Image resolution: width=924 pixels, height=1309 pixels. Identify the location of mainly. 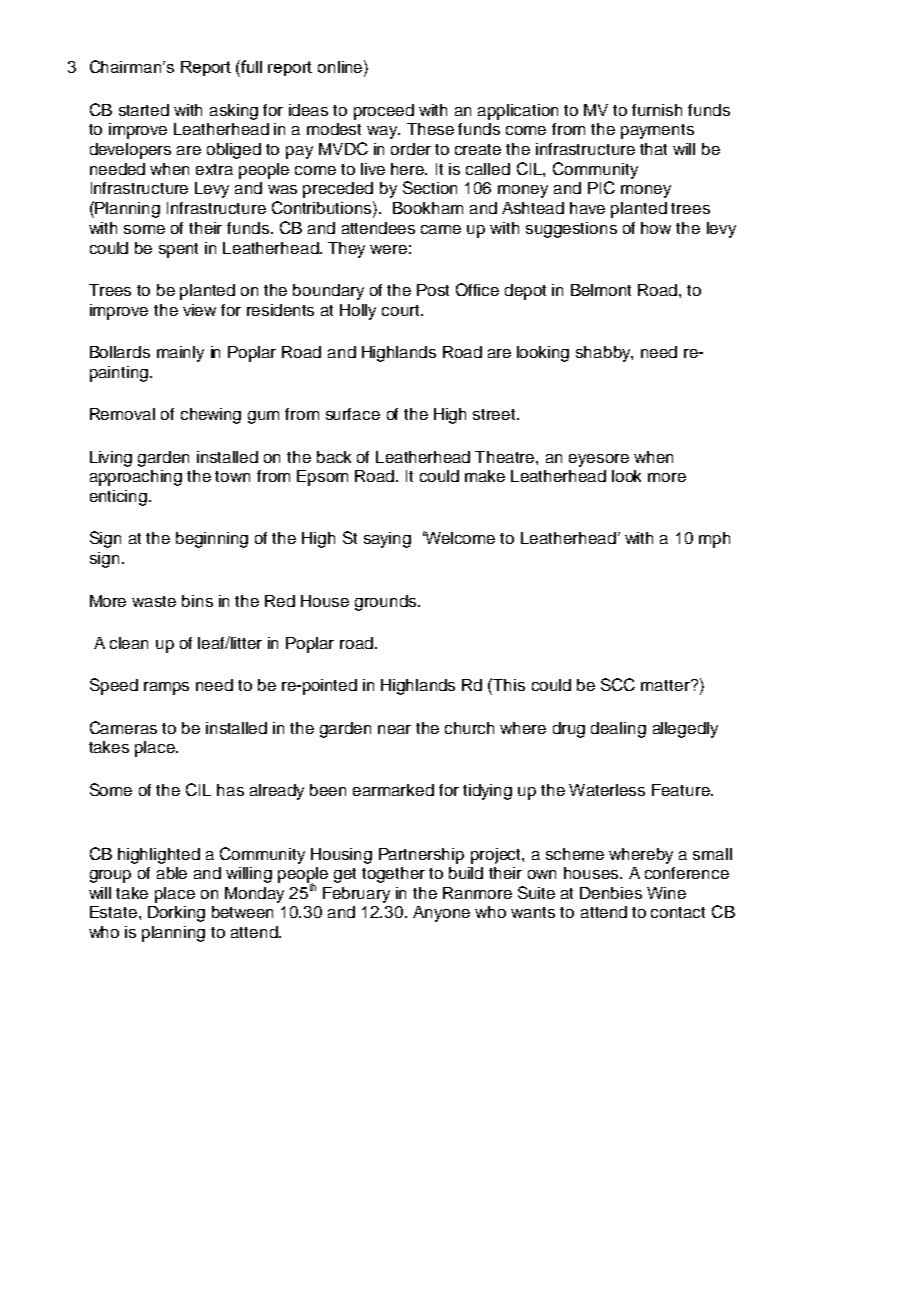
(180, 354).
